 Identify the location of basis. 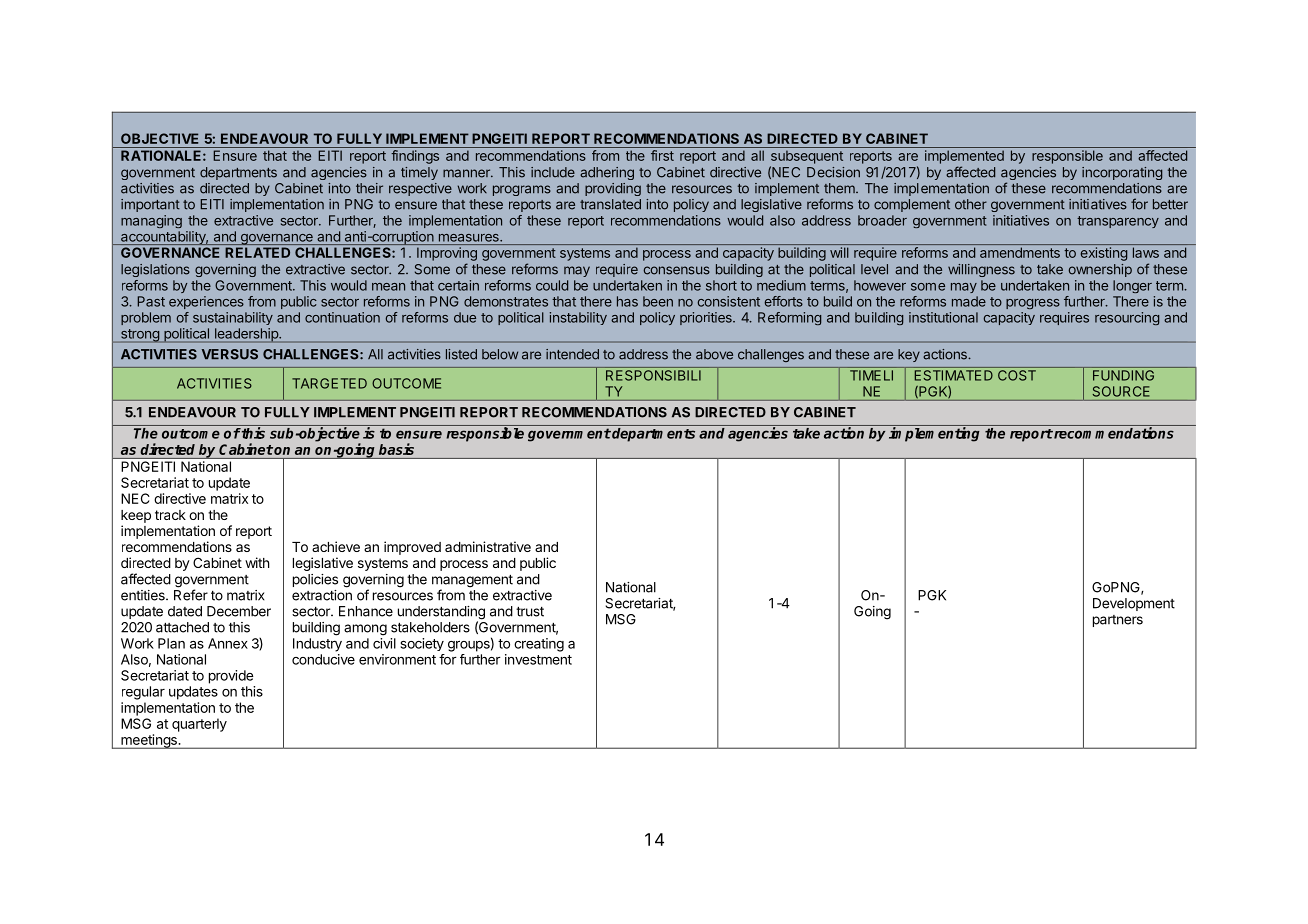
(396, 449).
